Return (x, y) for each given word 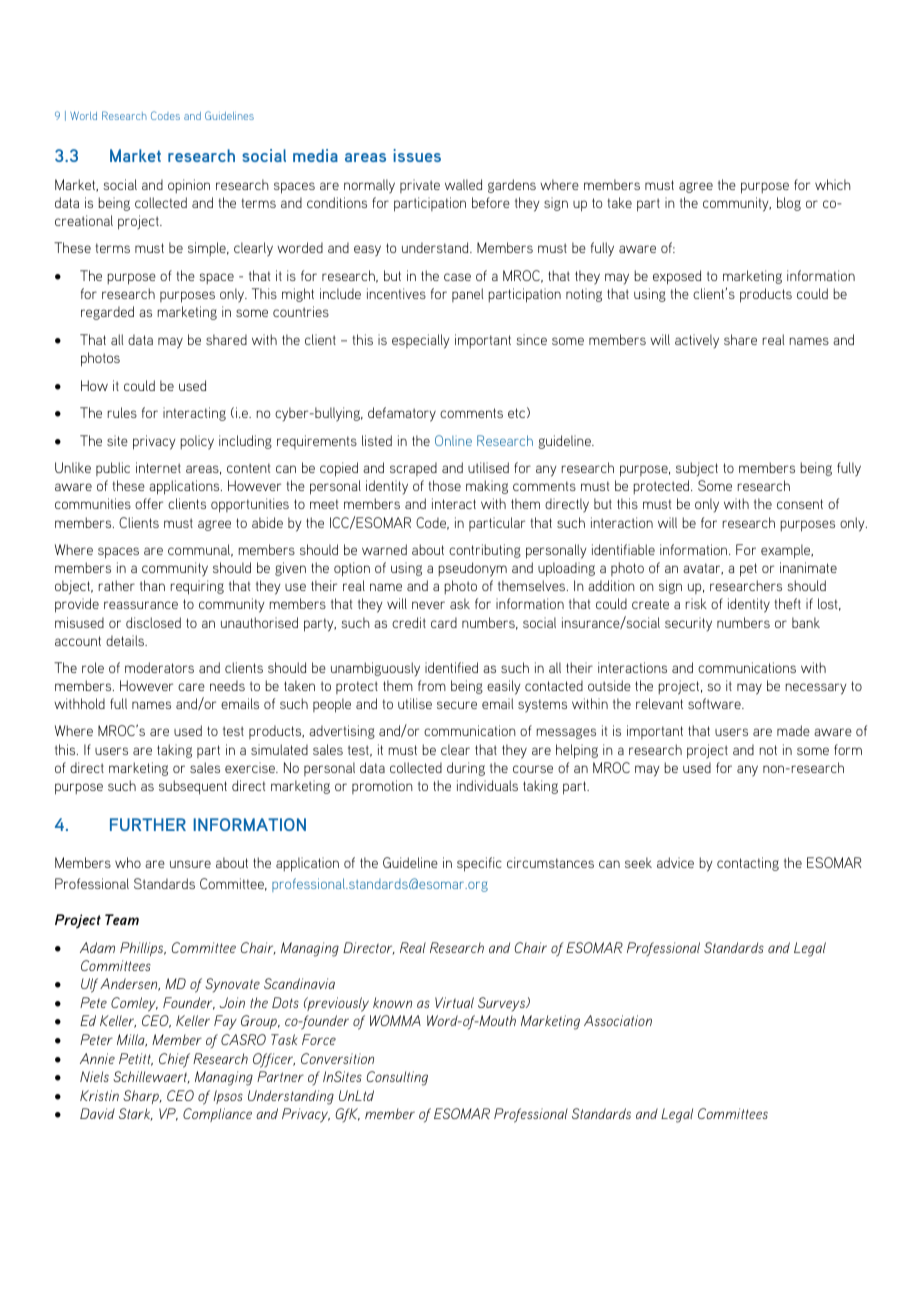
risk (696, 603)
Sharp (142, 1097)
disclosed (153, 622)
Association (618, 1020)
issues (417, 155)
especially (421, 341)
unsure (190, 864)
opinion (189, 186)
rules (122, 412)
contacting (748, 864)
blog (789, 204)
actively (697, 341)
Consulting (397, 1078)
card (444, 622)
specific (479, 864)
